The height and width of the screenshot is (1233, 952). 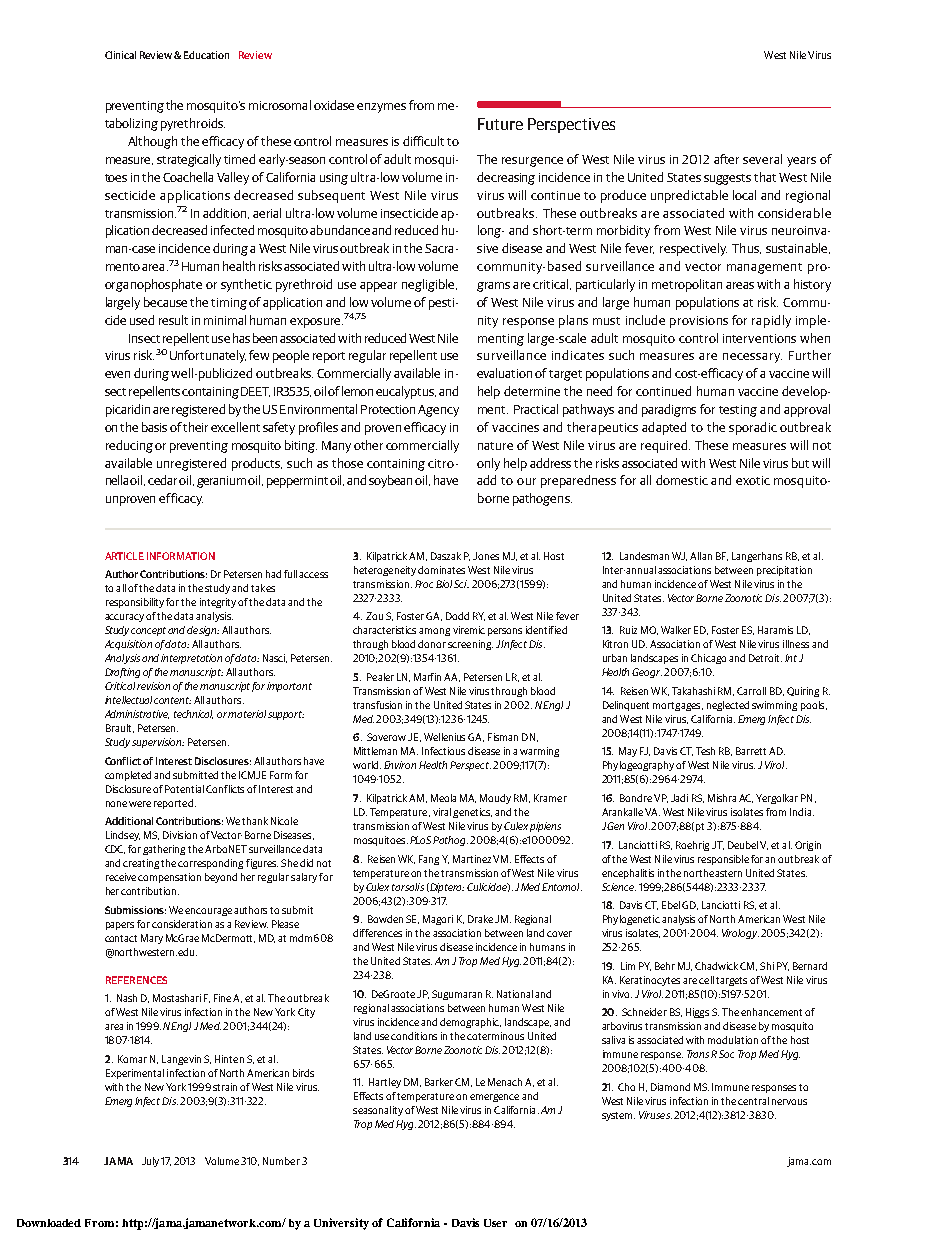 I want to click on Clinical, so click(x=120, y=55).
